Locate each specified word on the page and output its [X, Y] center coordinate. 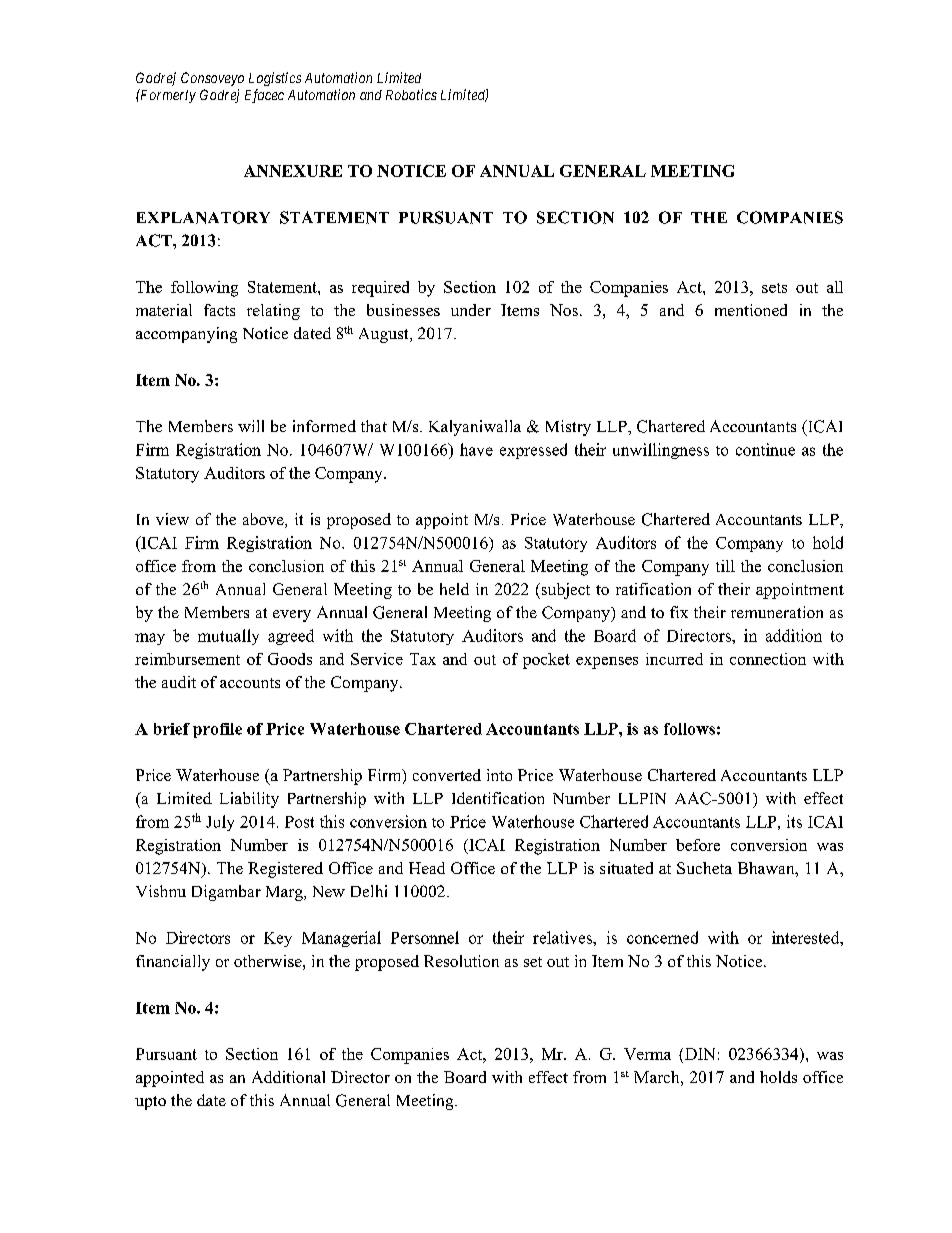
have [476, 449]
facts [219, 310]
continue [765, 449]
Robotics [411, 94]
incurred [674, 659]
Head [427, 868]
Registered [285, 870]
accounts [250, 683]
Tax [423, 659]
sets [774, 288]
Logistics [275, 79]
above [264, 520]
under [471, 310]
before [698, 845]
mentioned [751, 310]
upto [150, 1103]
